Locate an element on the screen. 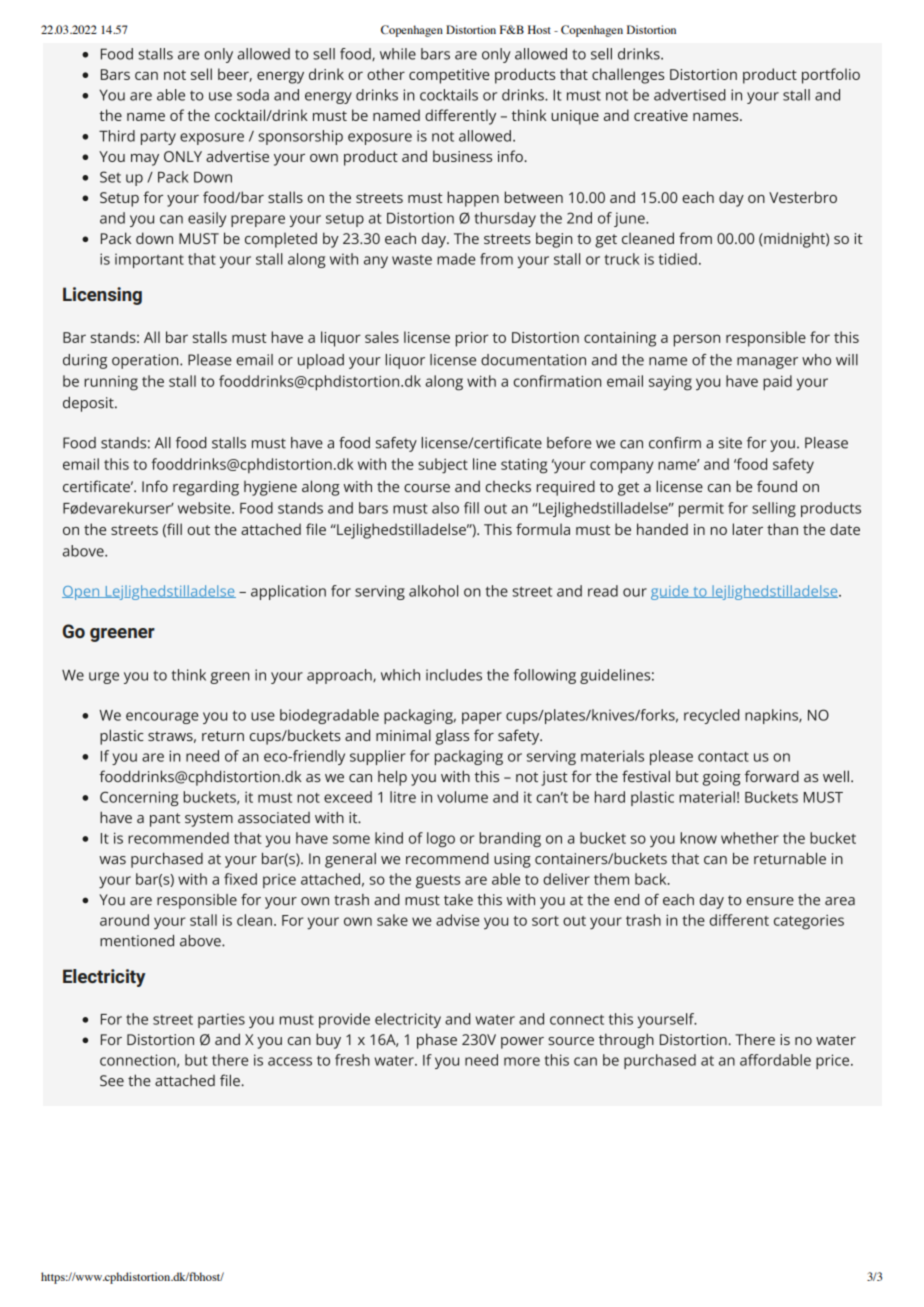  portfolio is located at coordinates (831, 76).
